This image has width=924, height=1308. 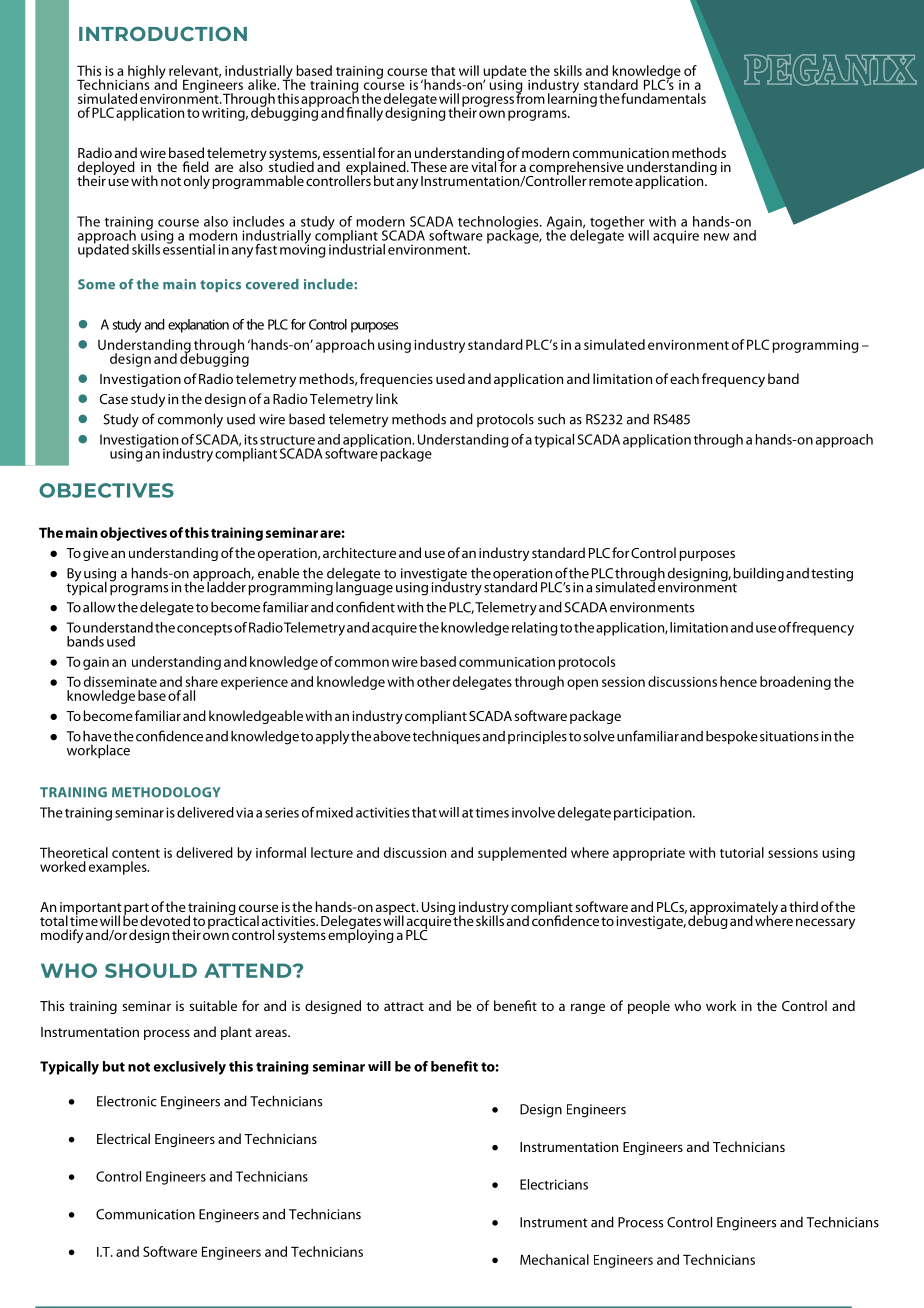 I want to click on Electrical, so click(x=123, y=1138).
